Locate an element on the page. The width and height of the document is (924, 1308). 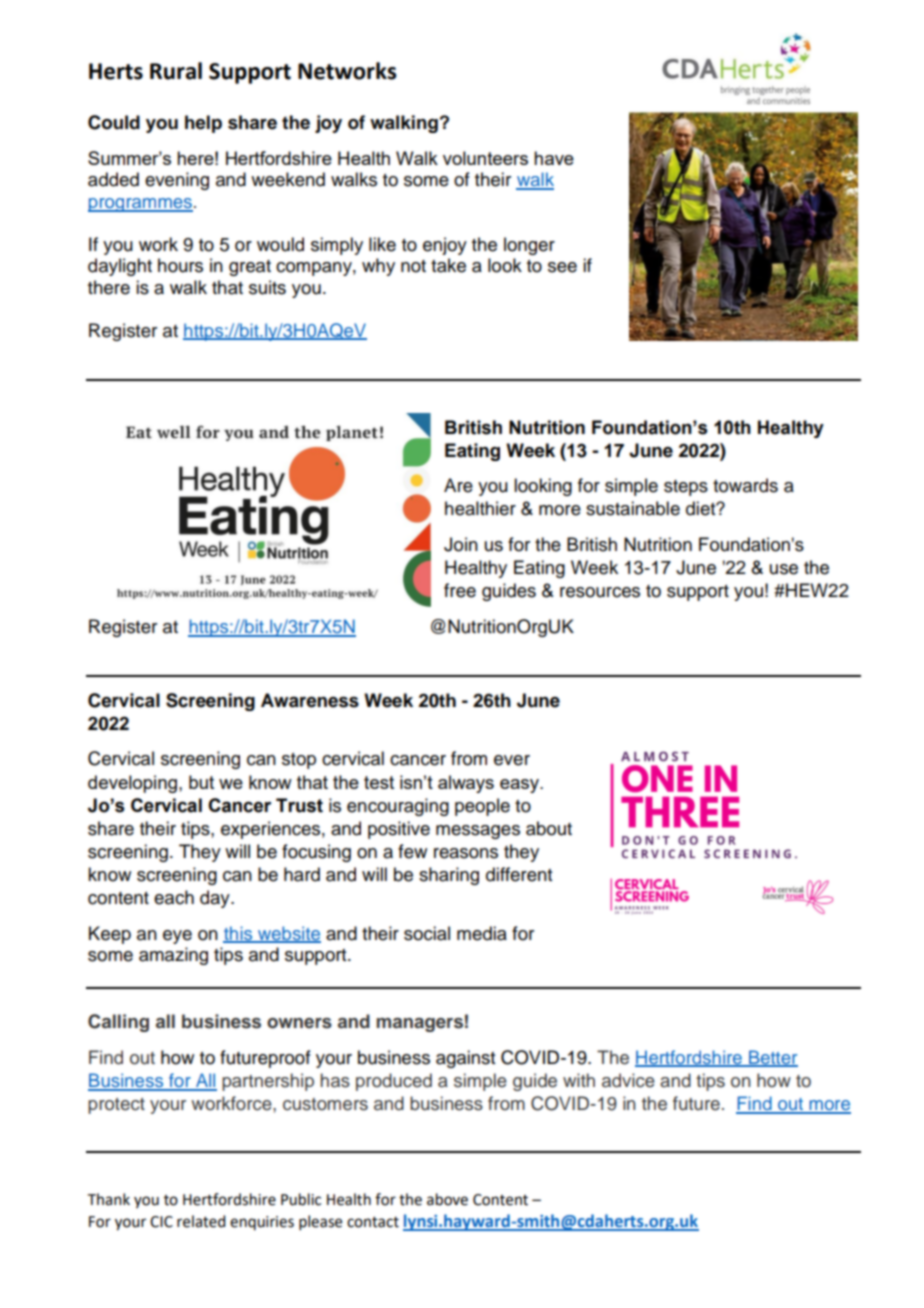
suits is located at coordinates (267, 287).
